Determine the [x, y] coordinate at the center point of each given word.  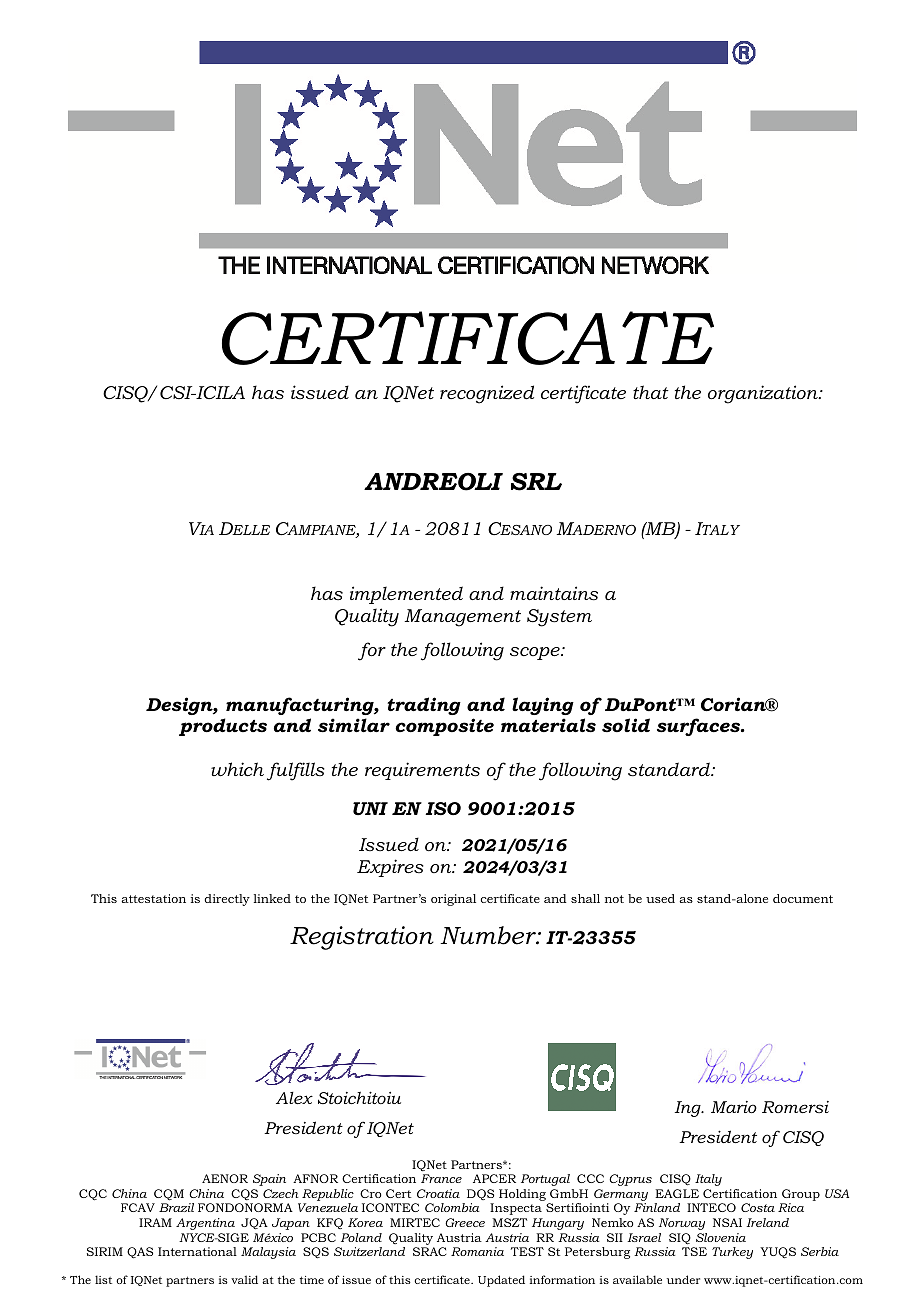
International [197, 1251]
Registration [362, 938]
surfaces [699, 727]
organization [764, 394]
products [223, 727]
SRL [536, 482]
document [803, 898]
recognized [487, 394]
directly [227, 900]
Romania [477, 1251]
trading [424, 706]
